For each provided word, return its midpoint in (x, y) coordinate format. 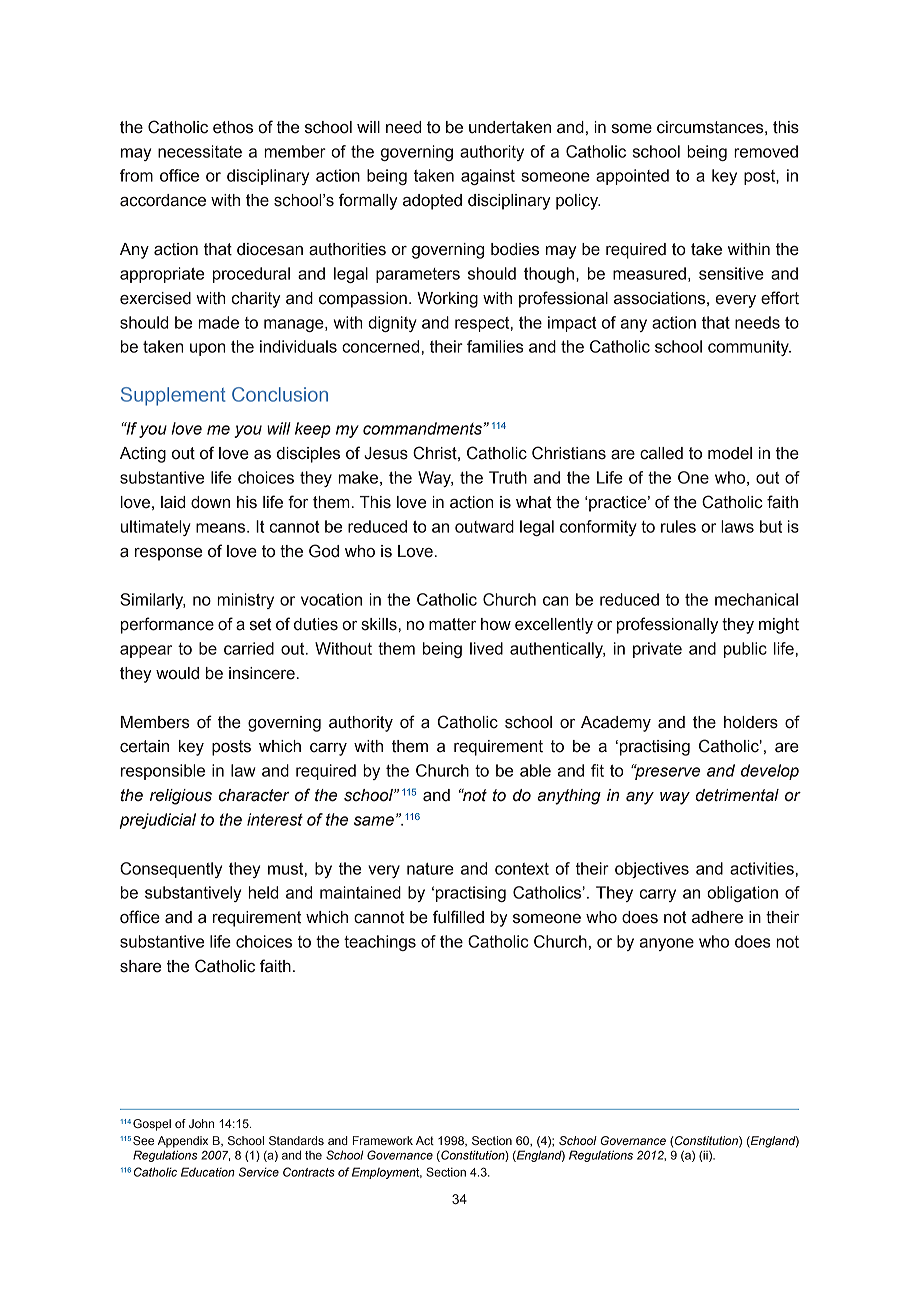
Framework (383, 1140)
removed (766, 151)
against (488, 177)
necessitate (200, 151)
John (201, 1123)
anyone (667, 944)
